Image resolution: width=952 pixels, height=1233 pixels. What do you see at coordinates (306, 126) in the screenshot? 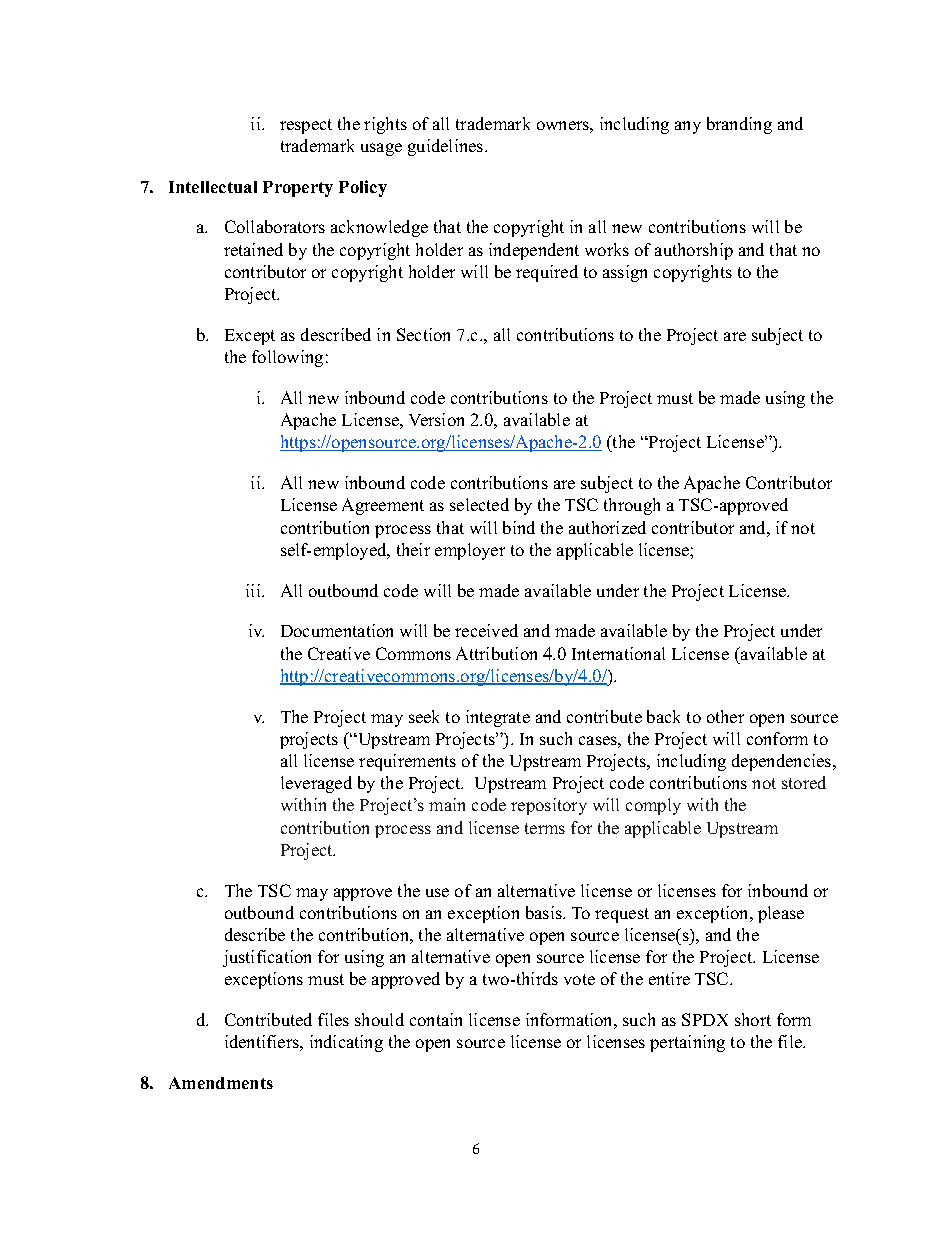
I see `respect` at bounding box center [306, 126].
